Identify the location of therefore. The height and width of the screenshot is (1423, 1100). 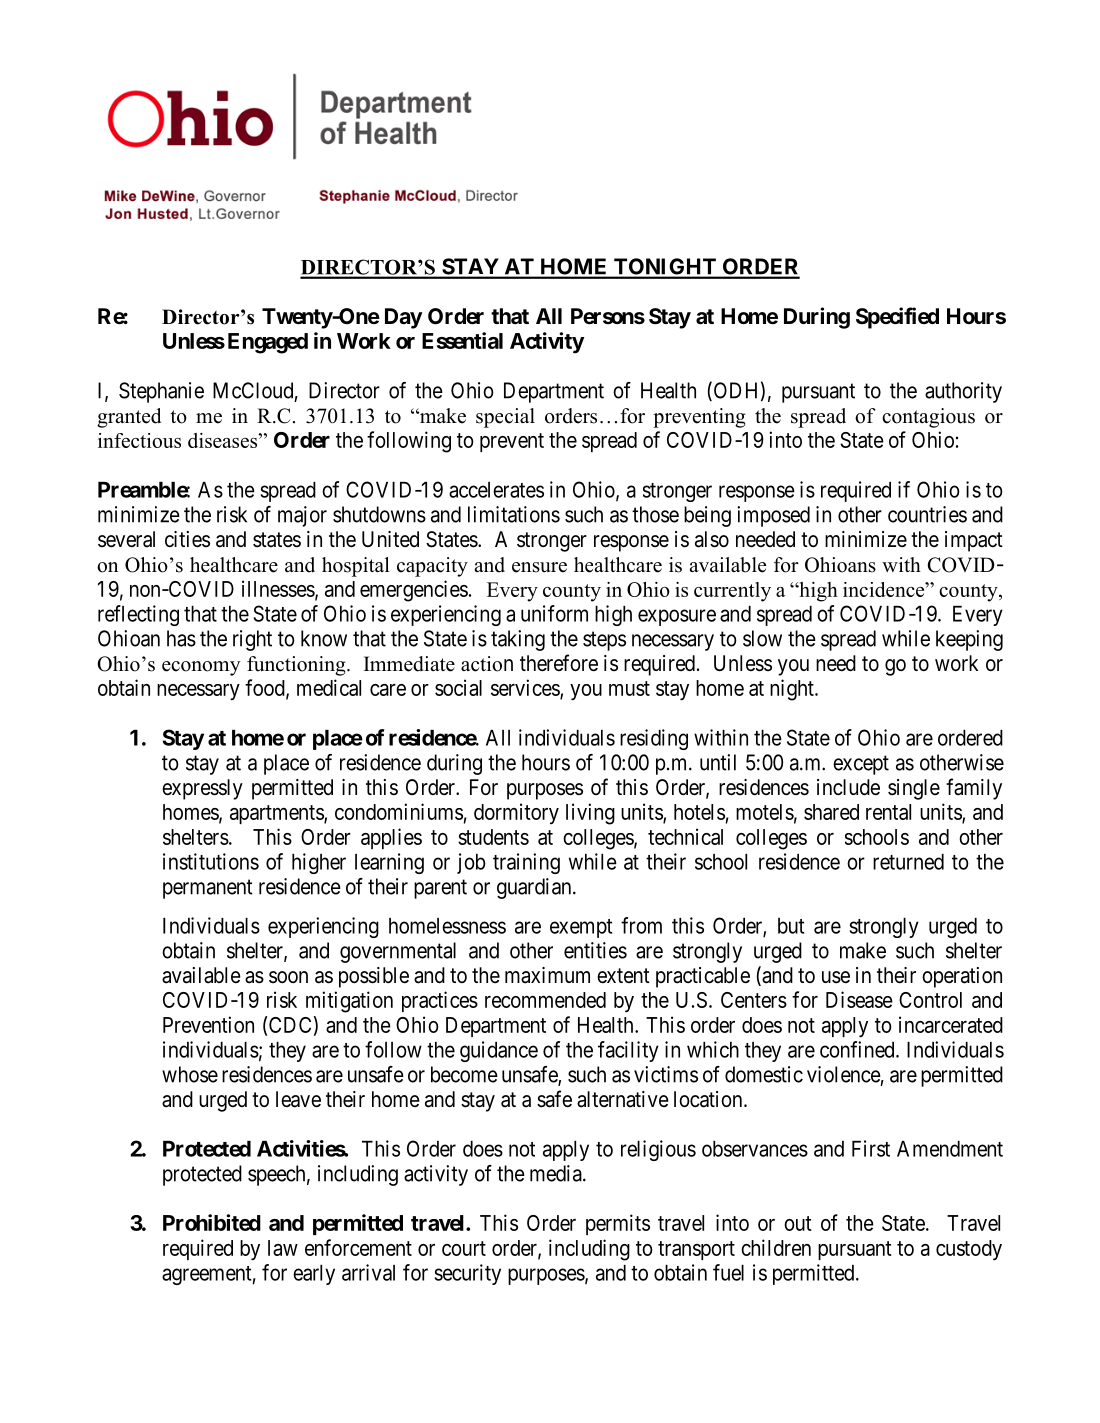
(559, 663).
